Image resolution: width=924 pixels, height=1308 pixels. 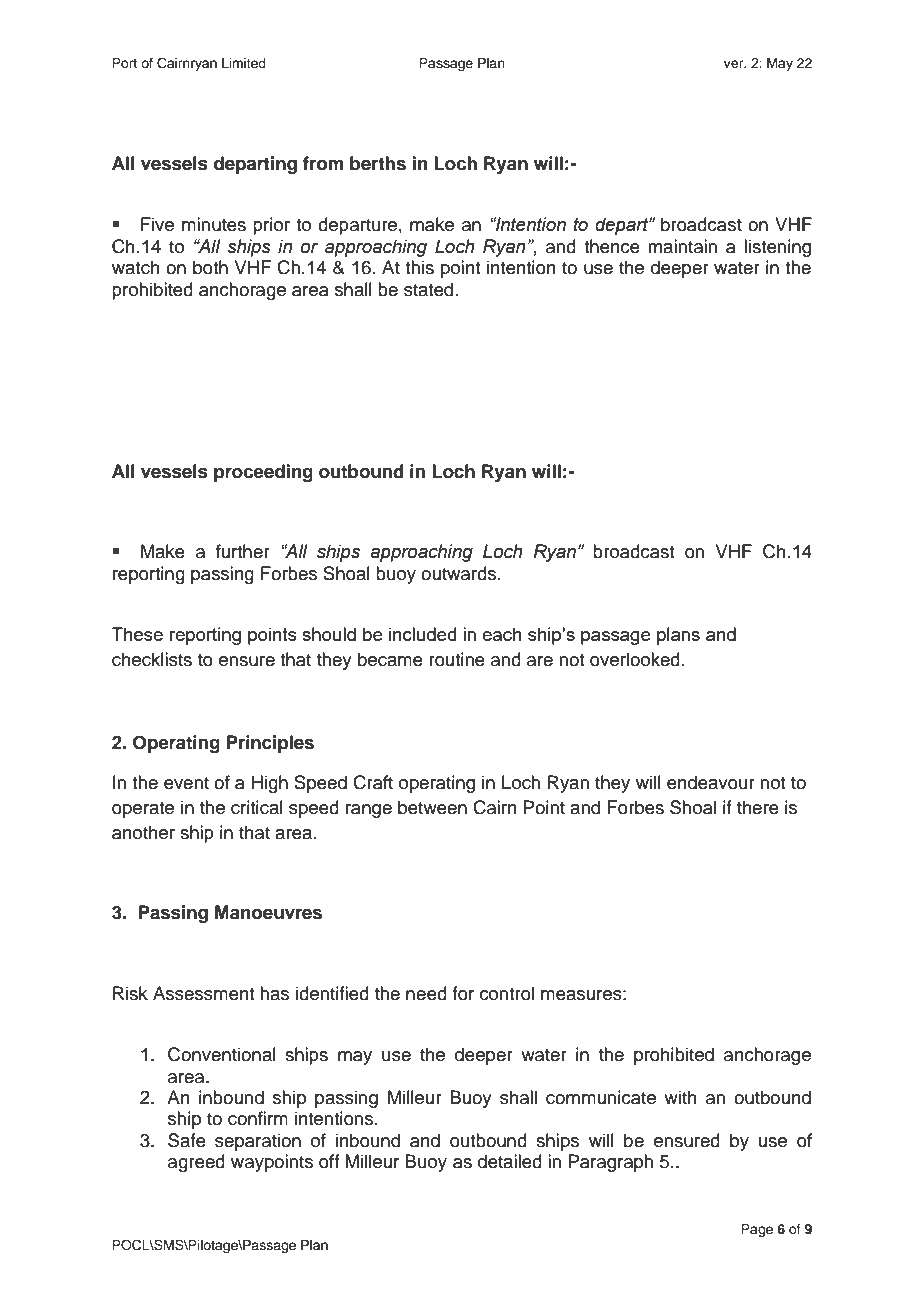 What do you see at coordinates (257, 807) in the page?
I see `critical` at bounding box center [257, 807].
